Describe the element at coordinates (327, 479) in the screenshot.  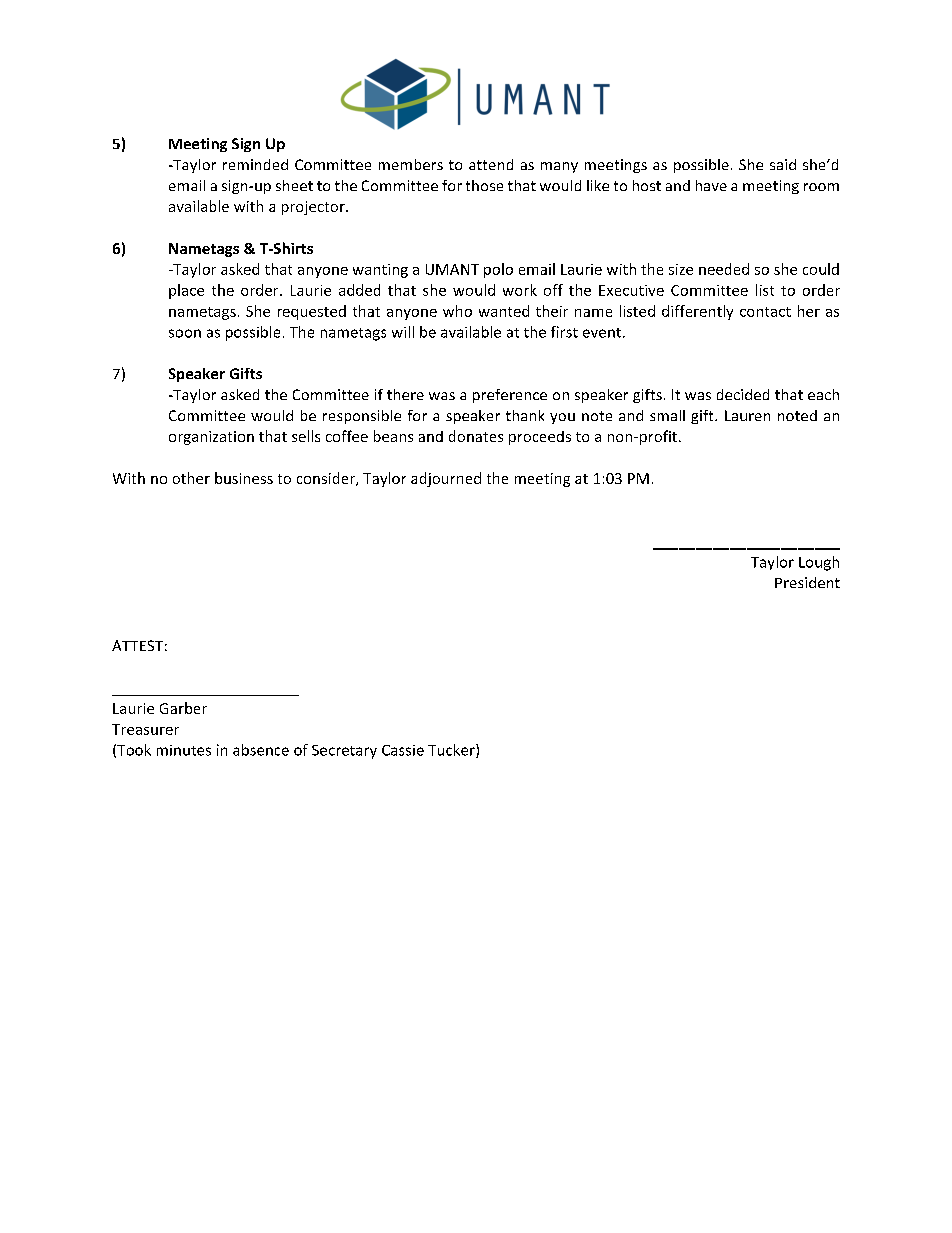
I see `consider` at that location.
